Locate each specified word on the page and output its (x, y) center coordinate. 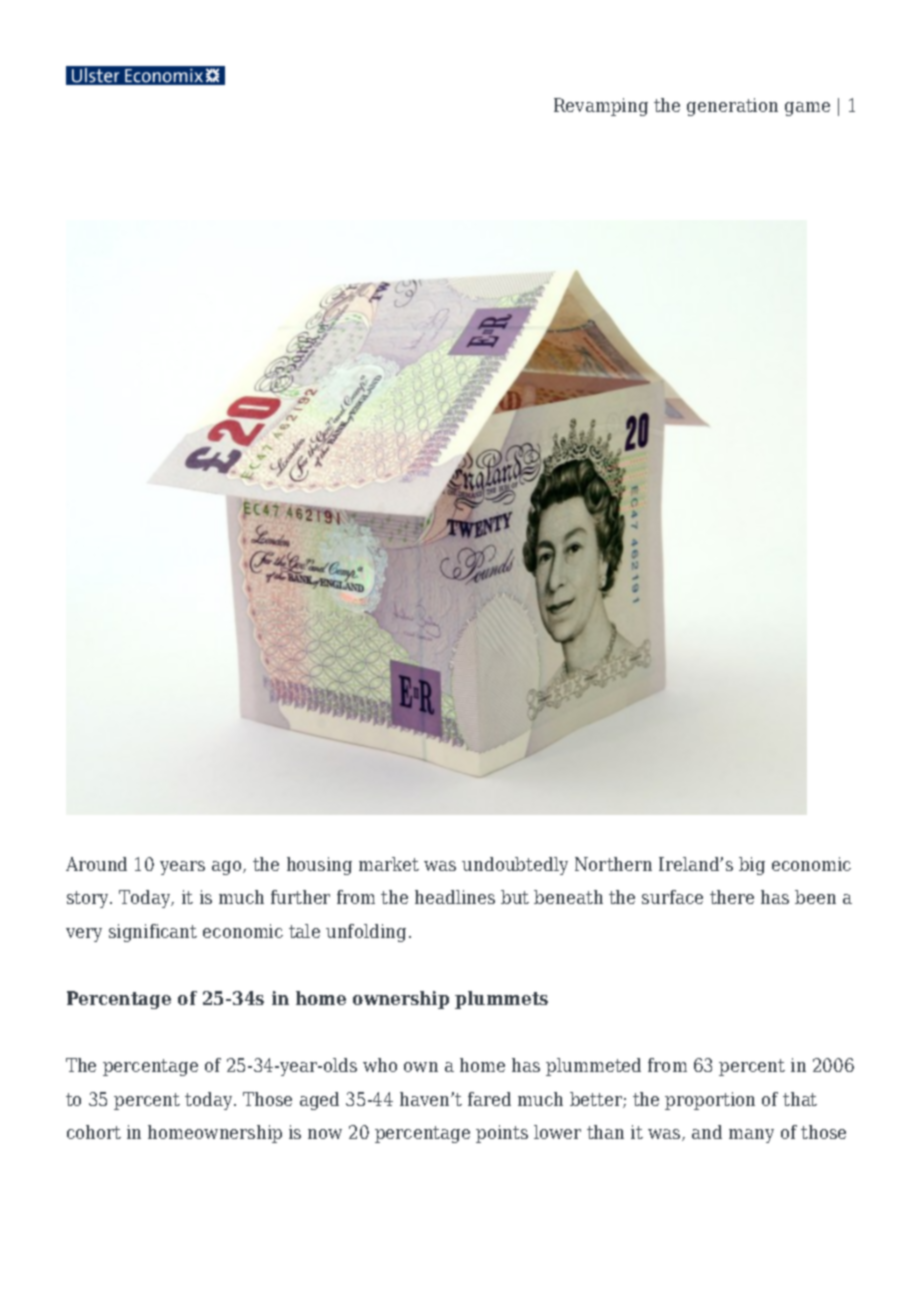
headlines (455, 897)
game (807, 109)
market (389, 864)
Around (96, 864)
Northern (613, 864)
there (732, 897)
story (89, 899)
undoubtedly (515, 866)
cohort (94, 1132)
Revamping (601, 107)
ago (228, 868)
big (752, 866)
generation (732, 107)
